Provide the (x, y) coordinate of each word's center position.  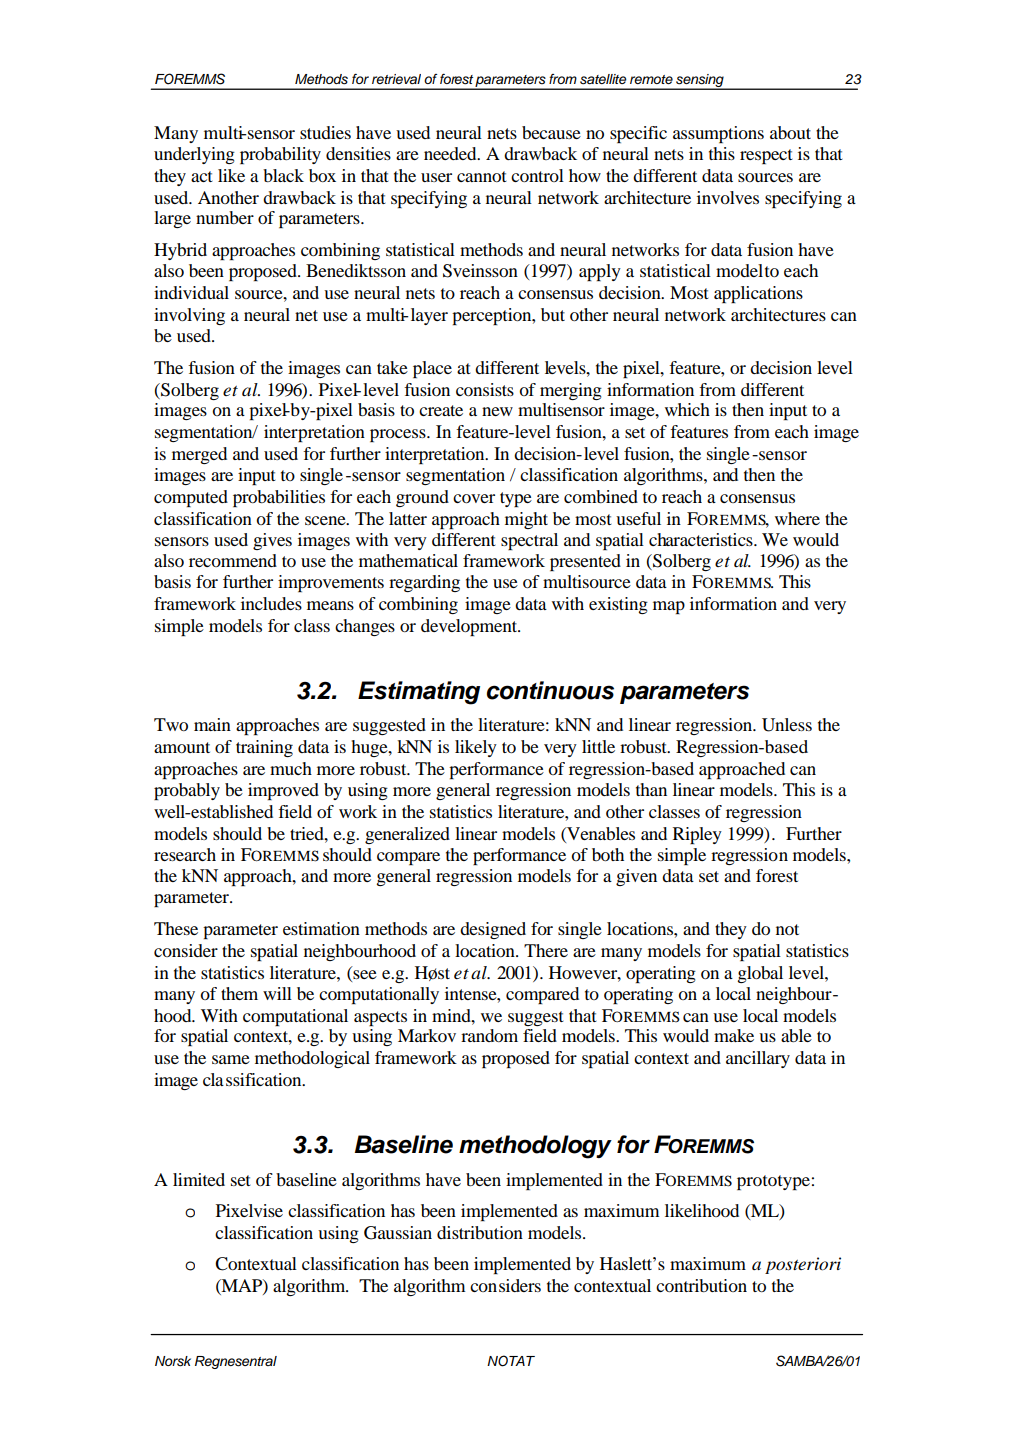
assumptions (718, 134)
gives (272, 541)
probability (280, 155)
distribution (480, 1232)
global (760, 974)
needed (451, 153)
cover (474, 498)
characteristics (702, 539)
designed (493, 930)
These (176, 928)
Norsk (173, 1361)
